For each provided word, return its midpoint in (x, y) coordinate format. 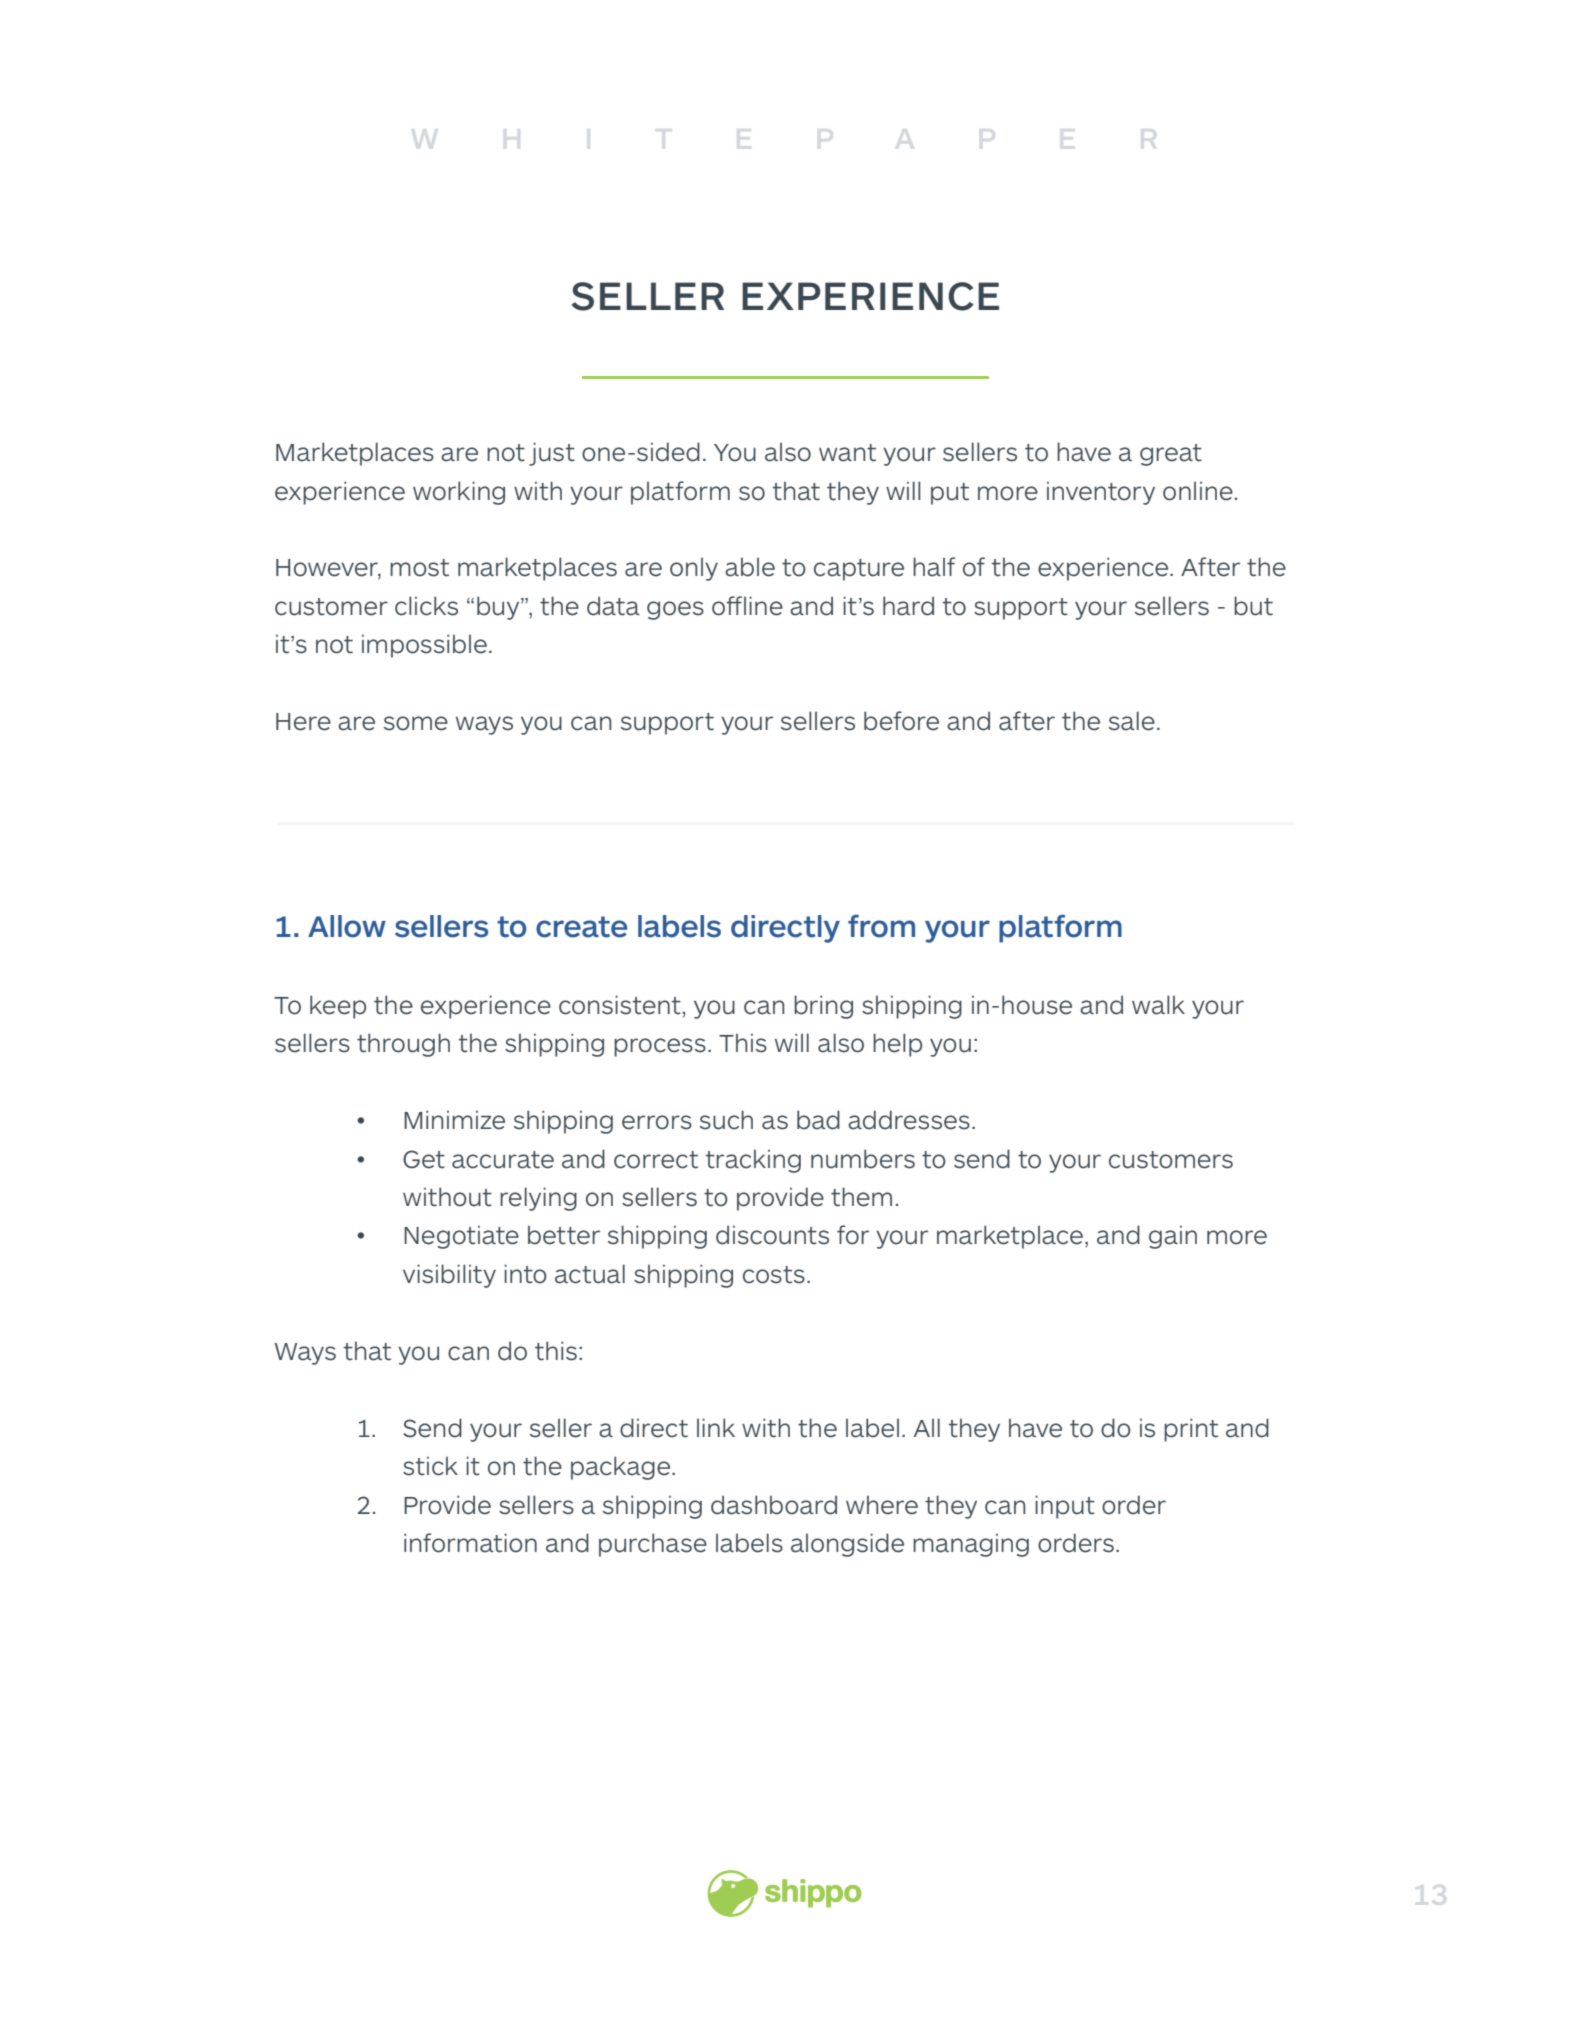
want (847, 453)
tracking (753, 1161)
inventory (1101, 493)
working (459, 493)
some (416, 723)
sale (1132, 721)
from (881, 926)
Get (424, 1159)
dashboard (774, 1505)
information (470, 1543)
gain (1173, 1237)
